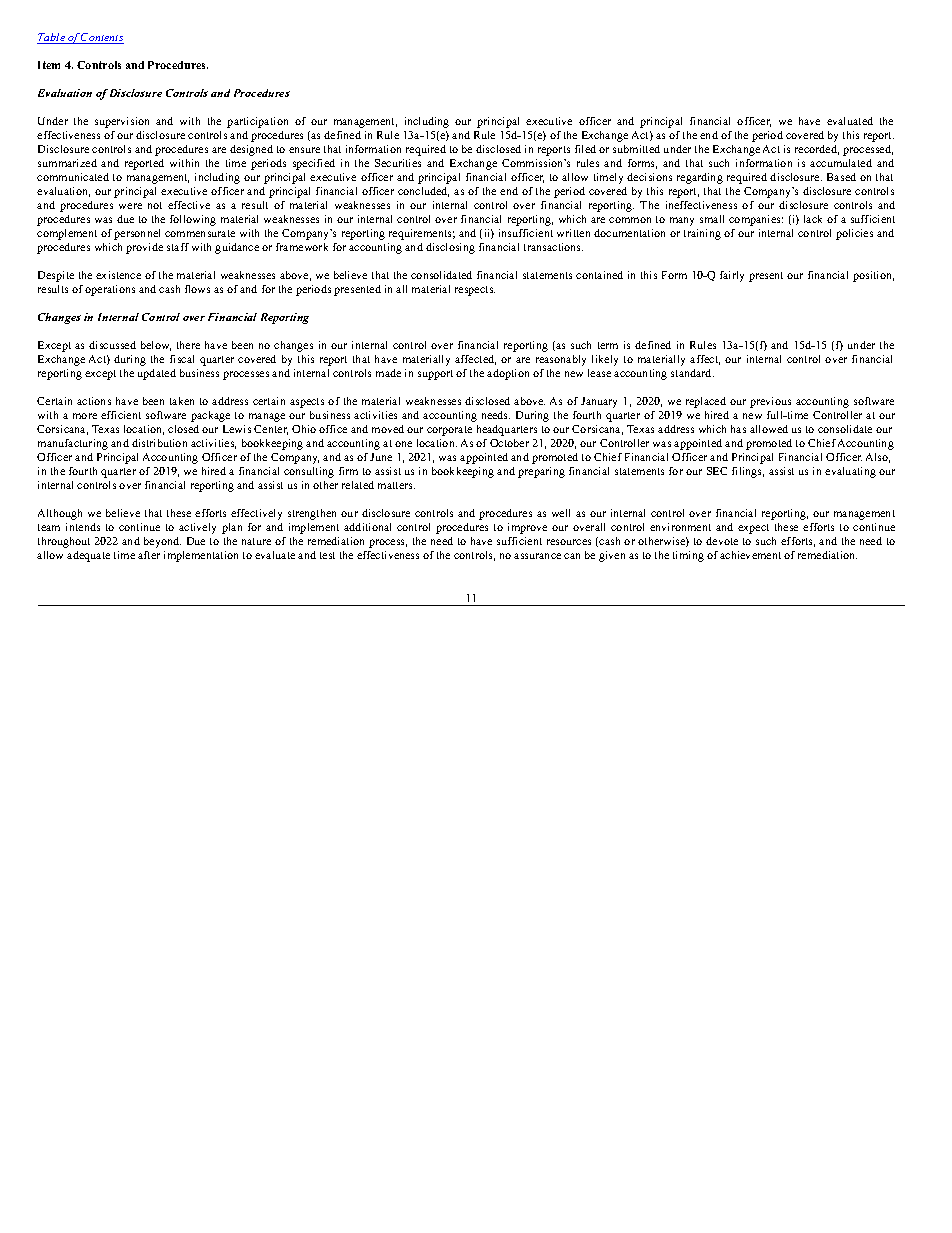  I want to click on improve, so click(527, 528).
